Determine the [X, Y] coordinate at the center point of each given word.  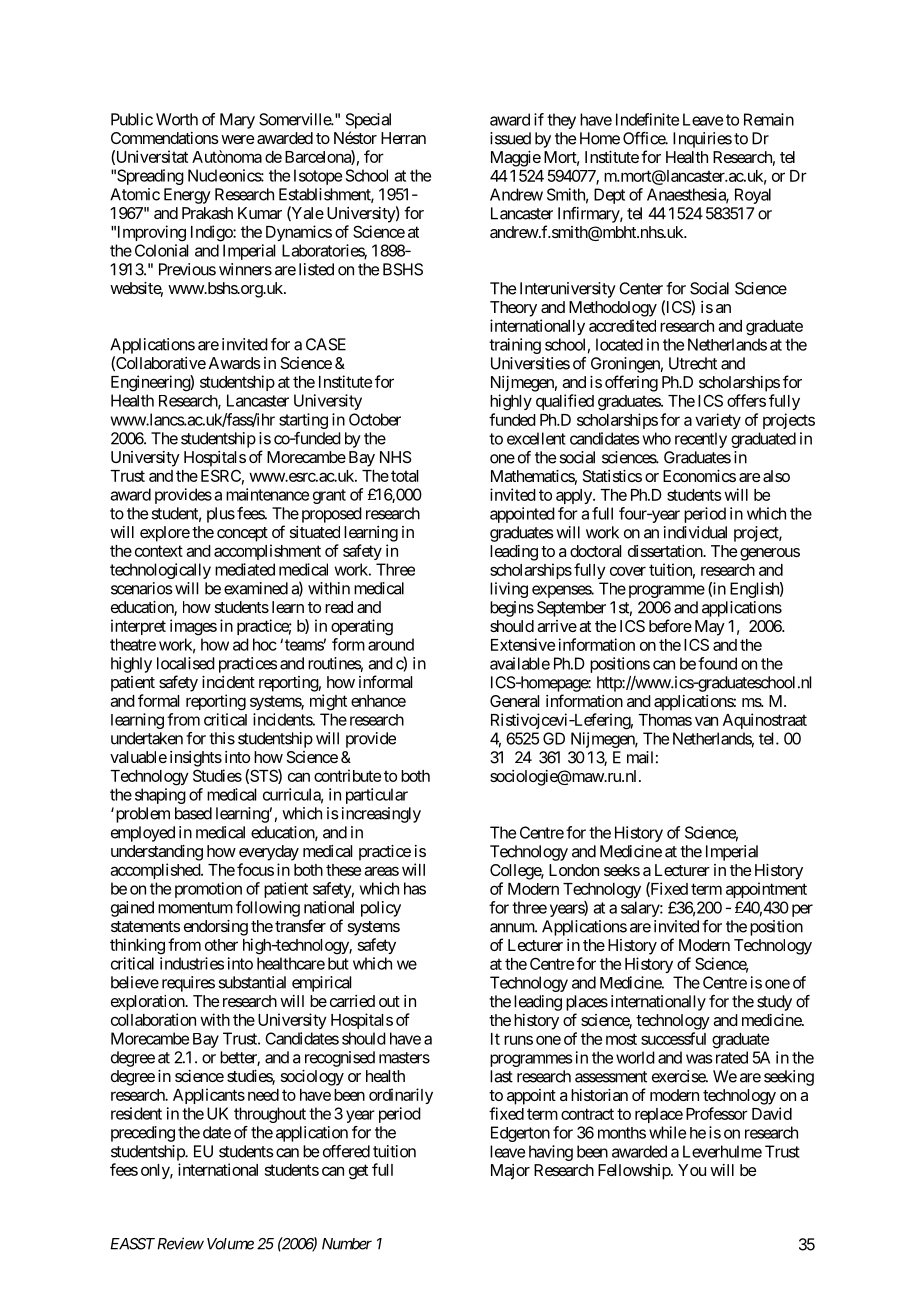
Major [510, 1172]
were [237, 139]
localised [186, 663]
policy [381, 909]
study [774, 1003]
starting [303, 421]
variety [718, 421]
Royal [753, 196]
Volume [230, 1244]
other [221, 945]
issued [510, 138]
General [514, 701]
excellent [536, 438]
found [717, 663]
